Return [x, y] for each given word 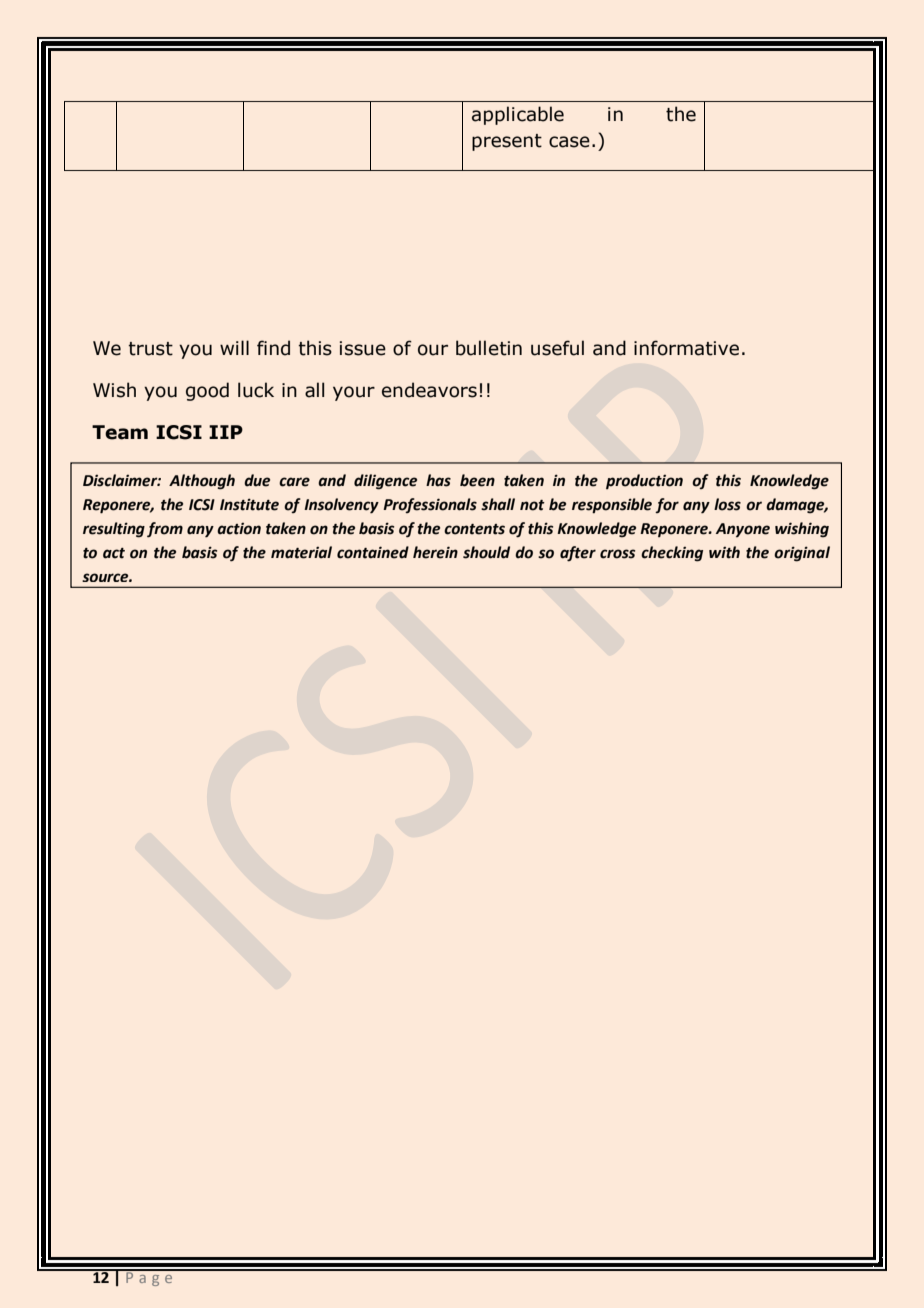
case [569, 142]
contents [474, 529]
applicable [518, 115]
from [165, 530]
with [724, 552]
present [507, 142]
